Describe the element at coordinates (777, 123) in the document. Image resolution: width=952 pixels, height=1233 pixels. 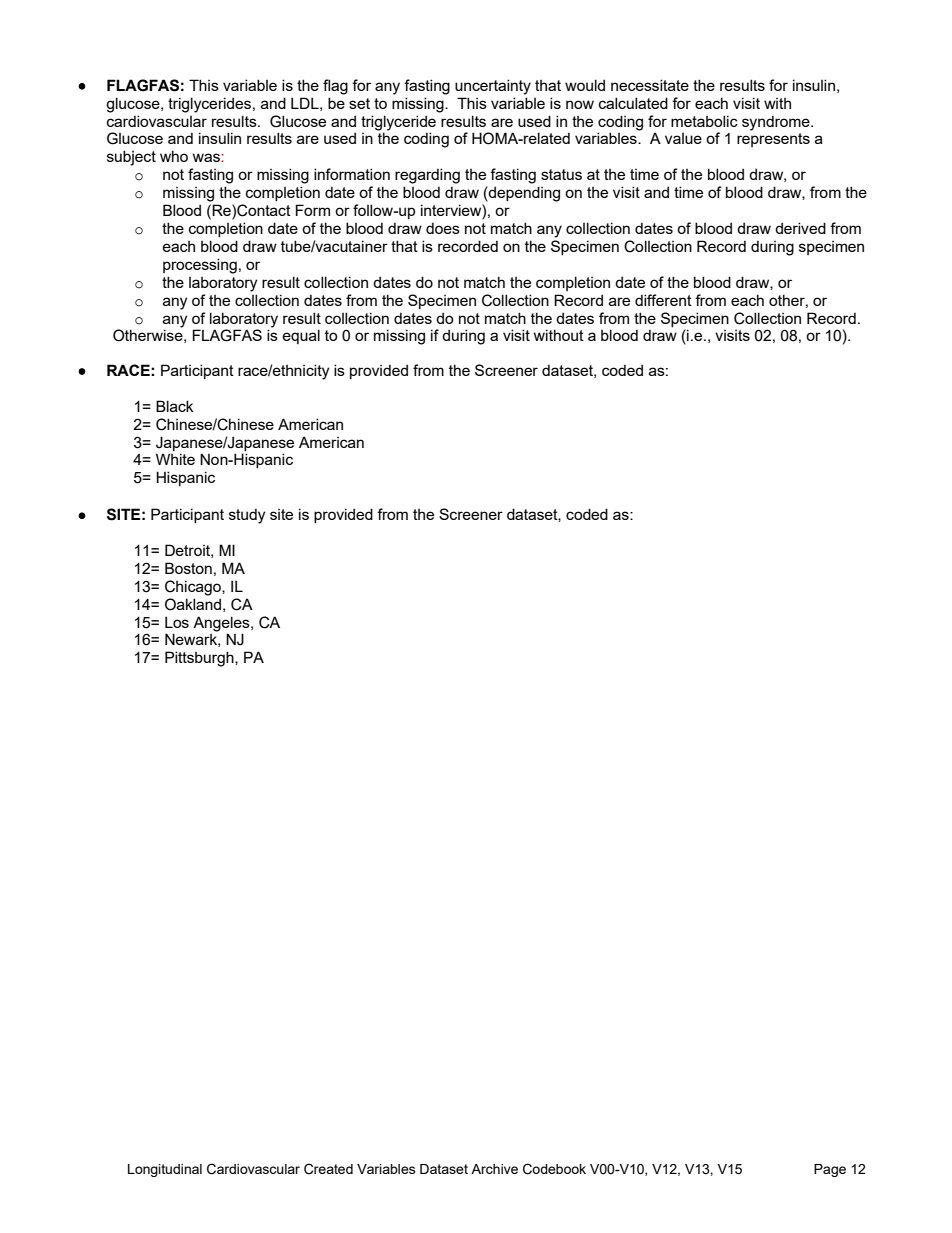
I see `syndrome` at that location.
